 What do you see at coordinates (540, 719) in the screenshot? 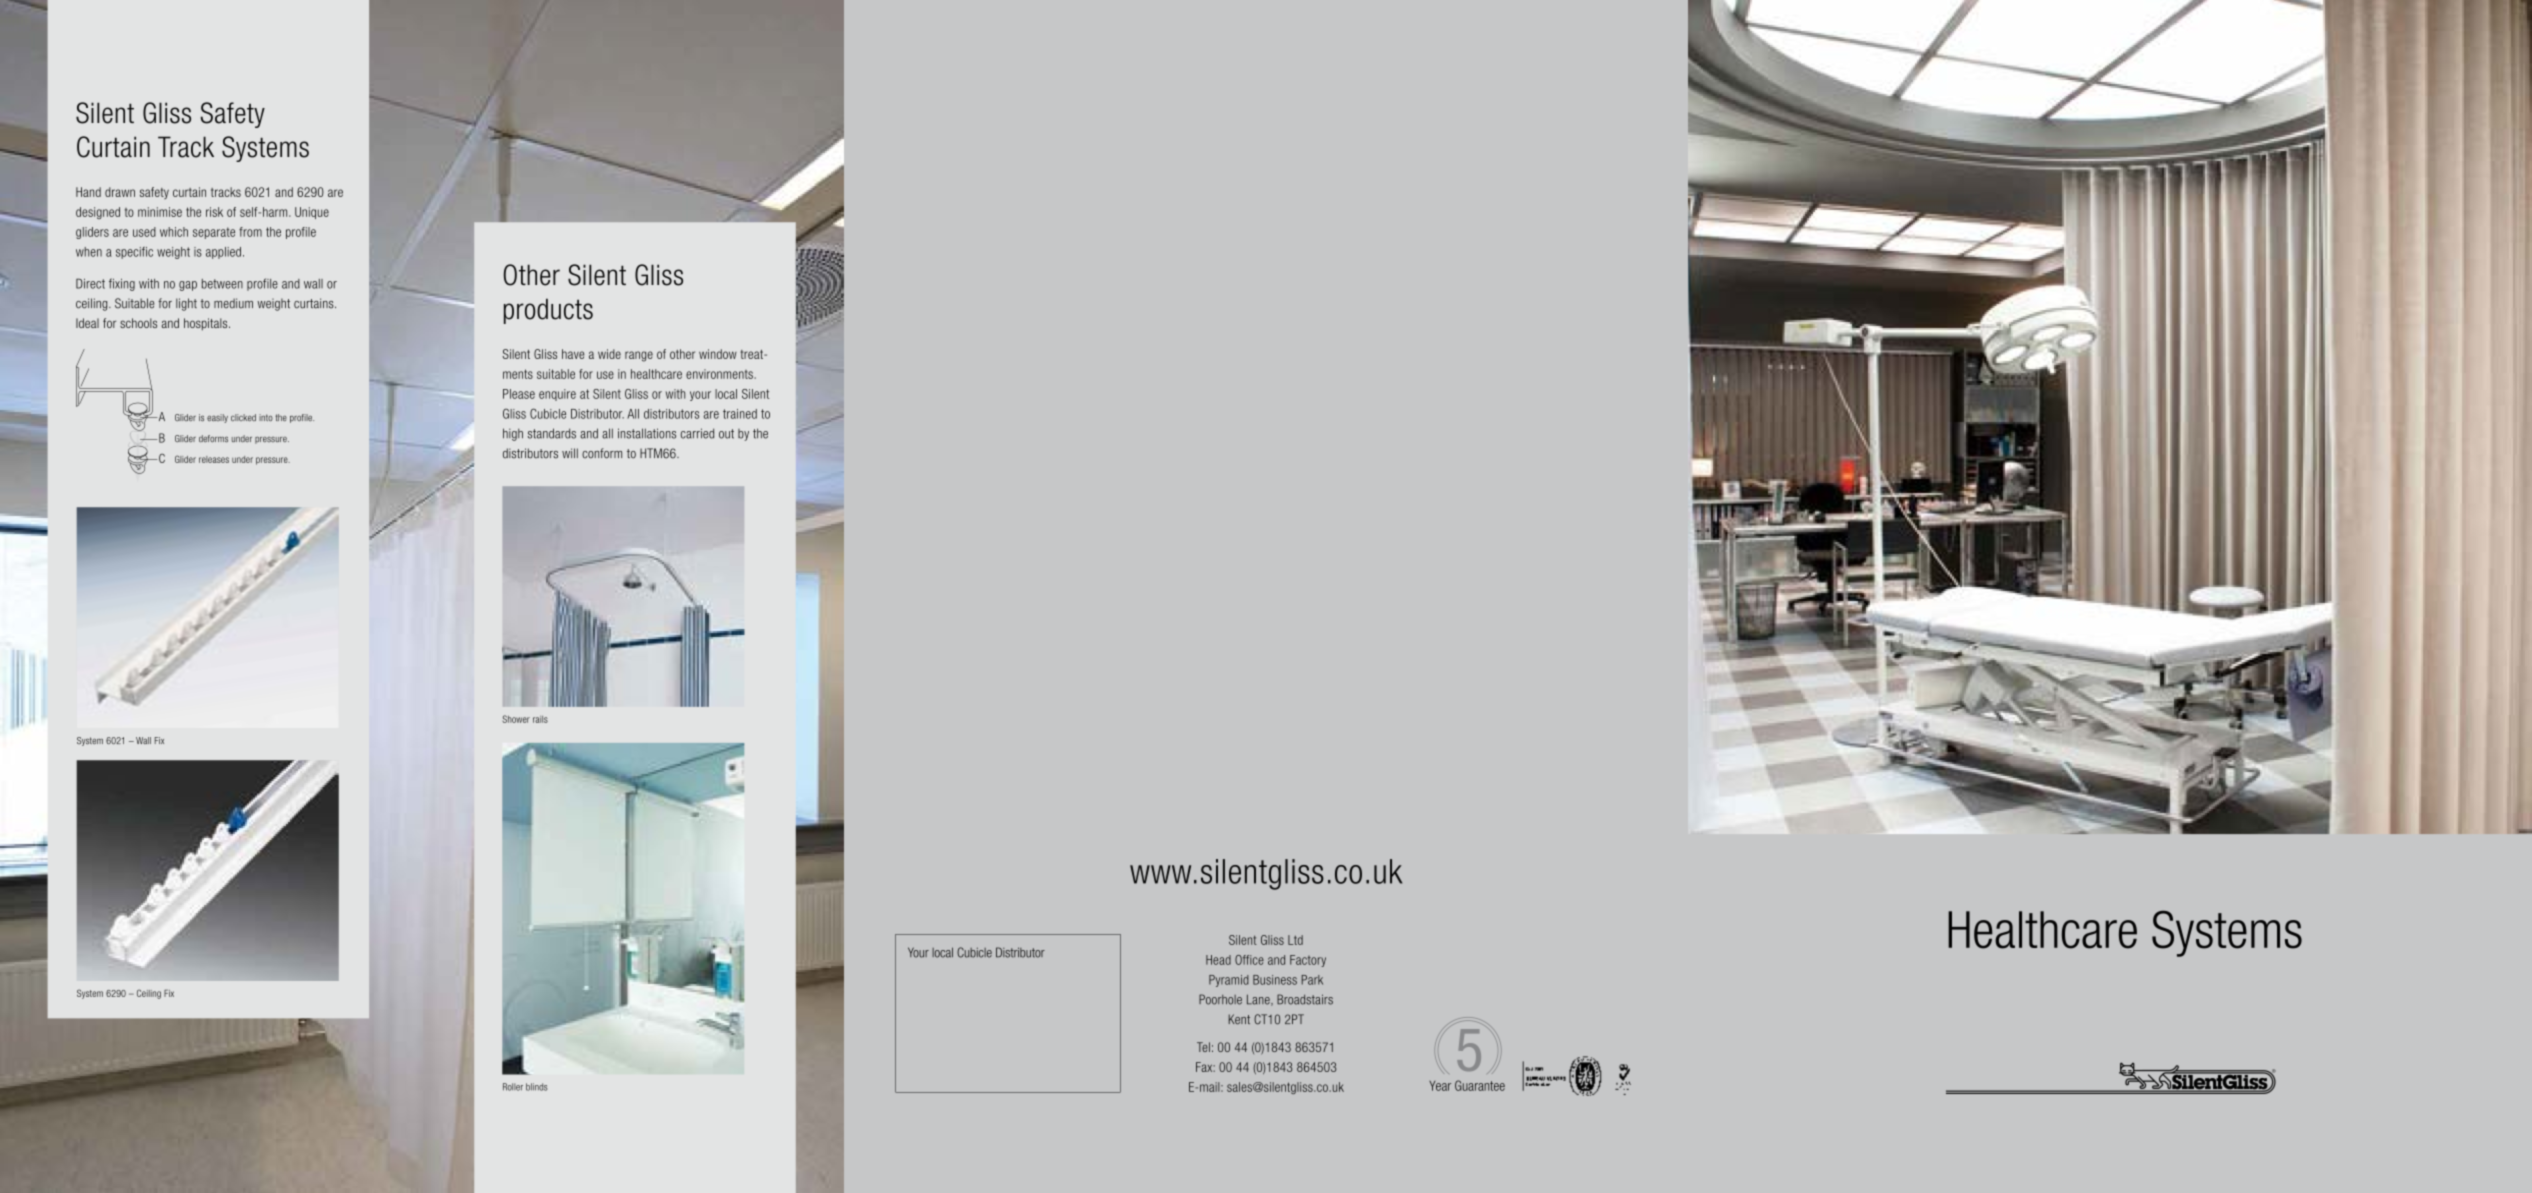
I see `rails` at bounding box center [540, 719].
